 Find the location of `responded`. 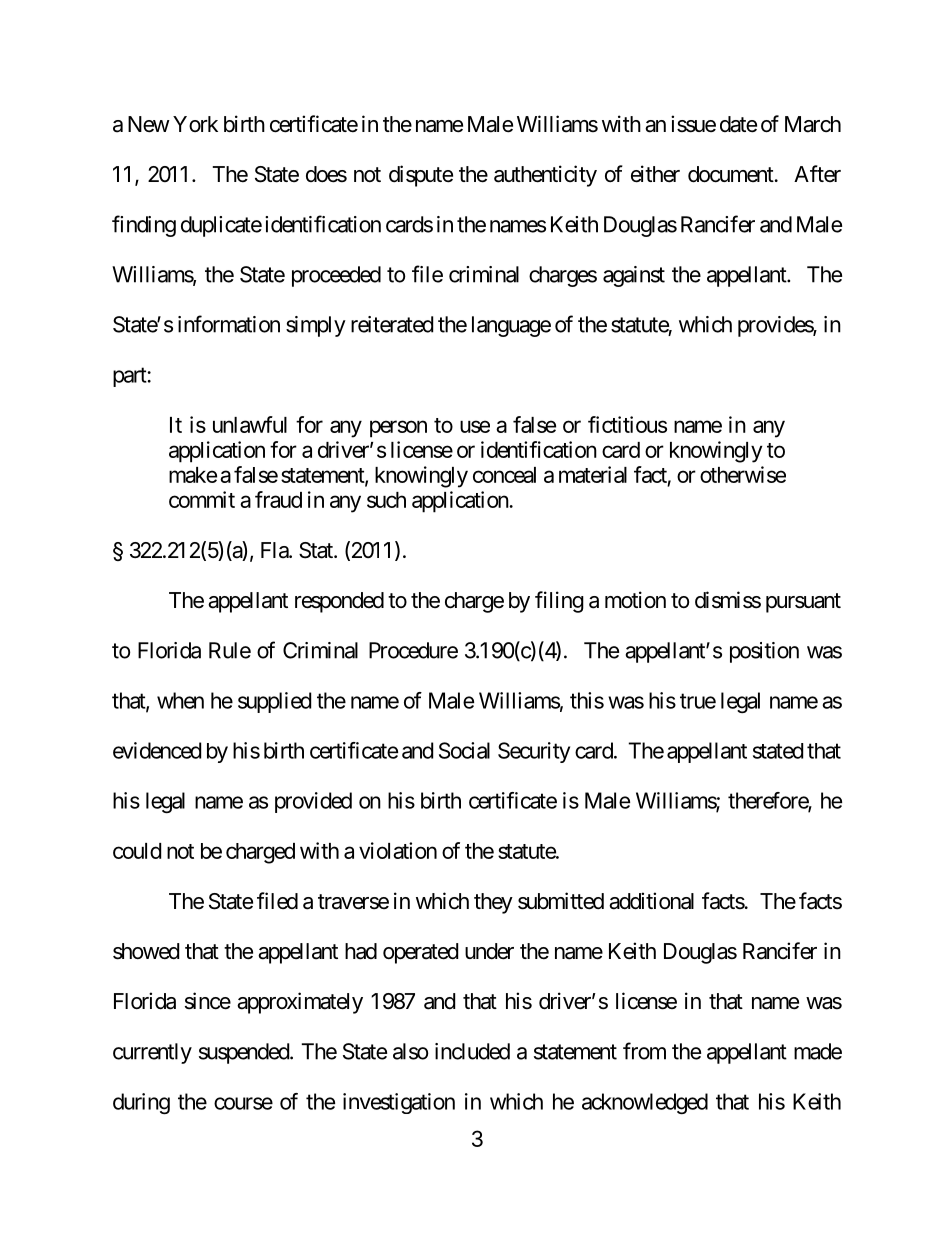

responded is located at coordinates (339, 602).
